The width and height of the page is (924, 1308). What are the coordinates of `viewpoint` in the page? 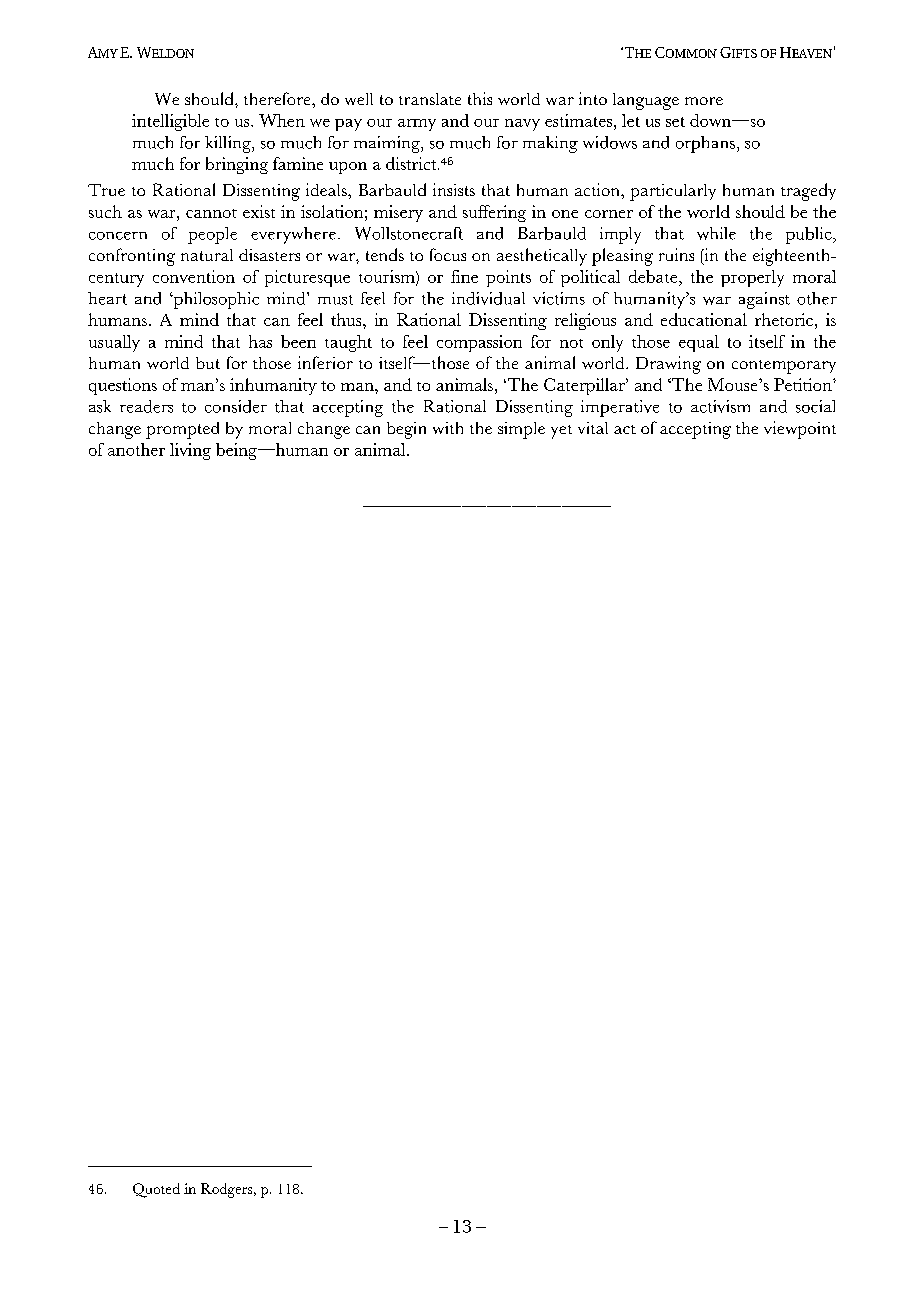 It's located at (800, 430).
